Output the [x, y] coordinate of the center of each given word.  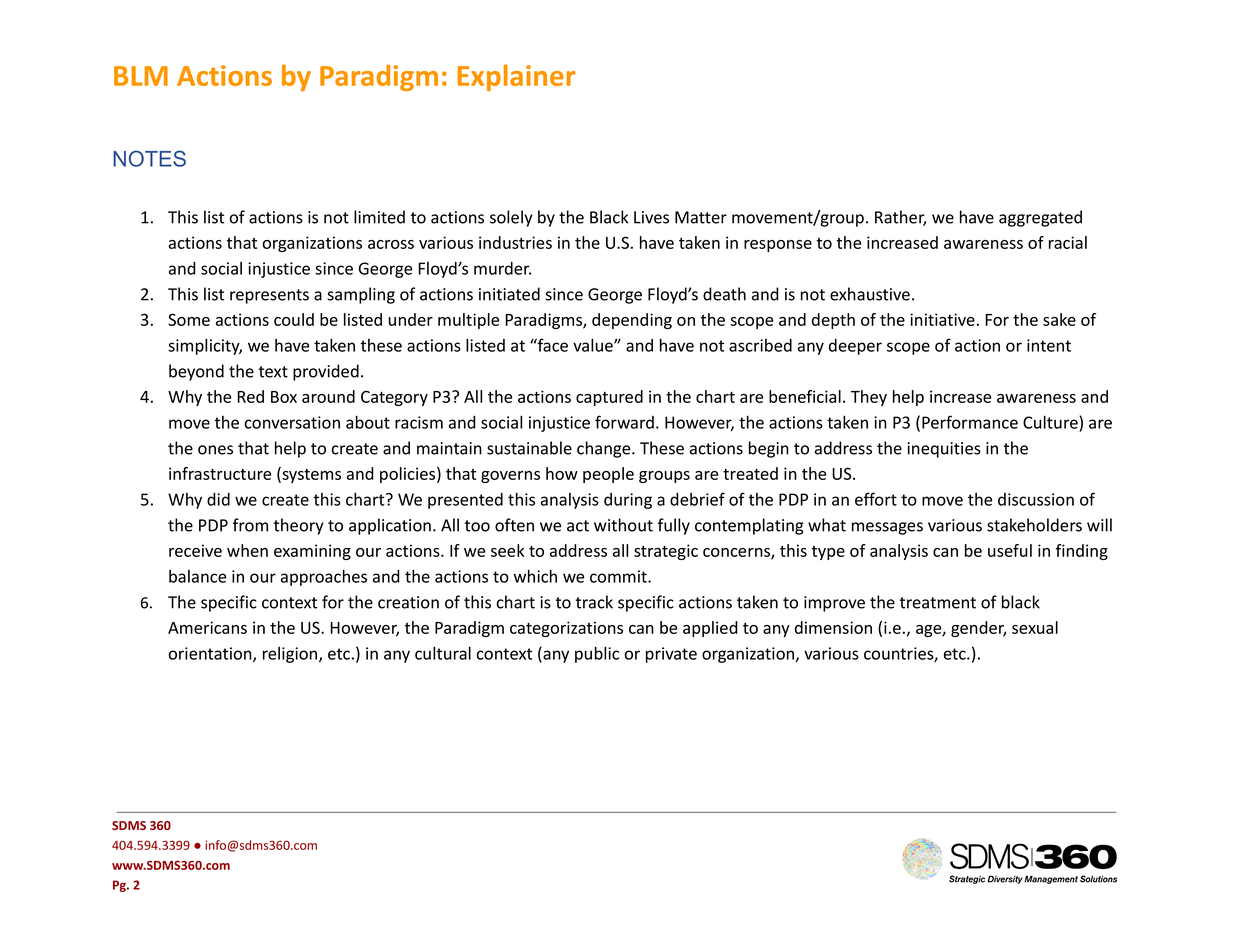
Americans [207, 627]
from [250, 525]
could [294, 319]
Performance [970, 422]
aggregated [1040, 218]
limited [379, 217]
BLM [141, 76]
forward [624, 422]
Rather [900, 218]
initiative [942, 319]
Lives [651, 217]
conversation [292, 422]
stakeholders [1034, 525]
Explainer [516, 78]
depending [632, 321]
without [623, 525]
